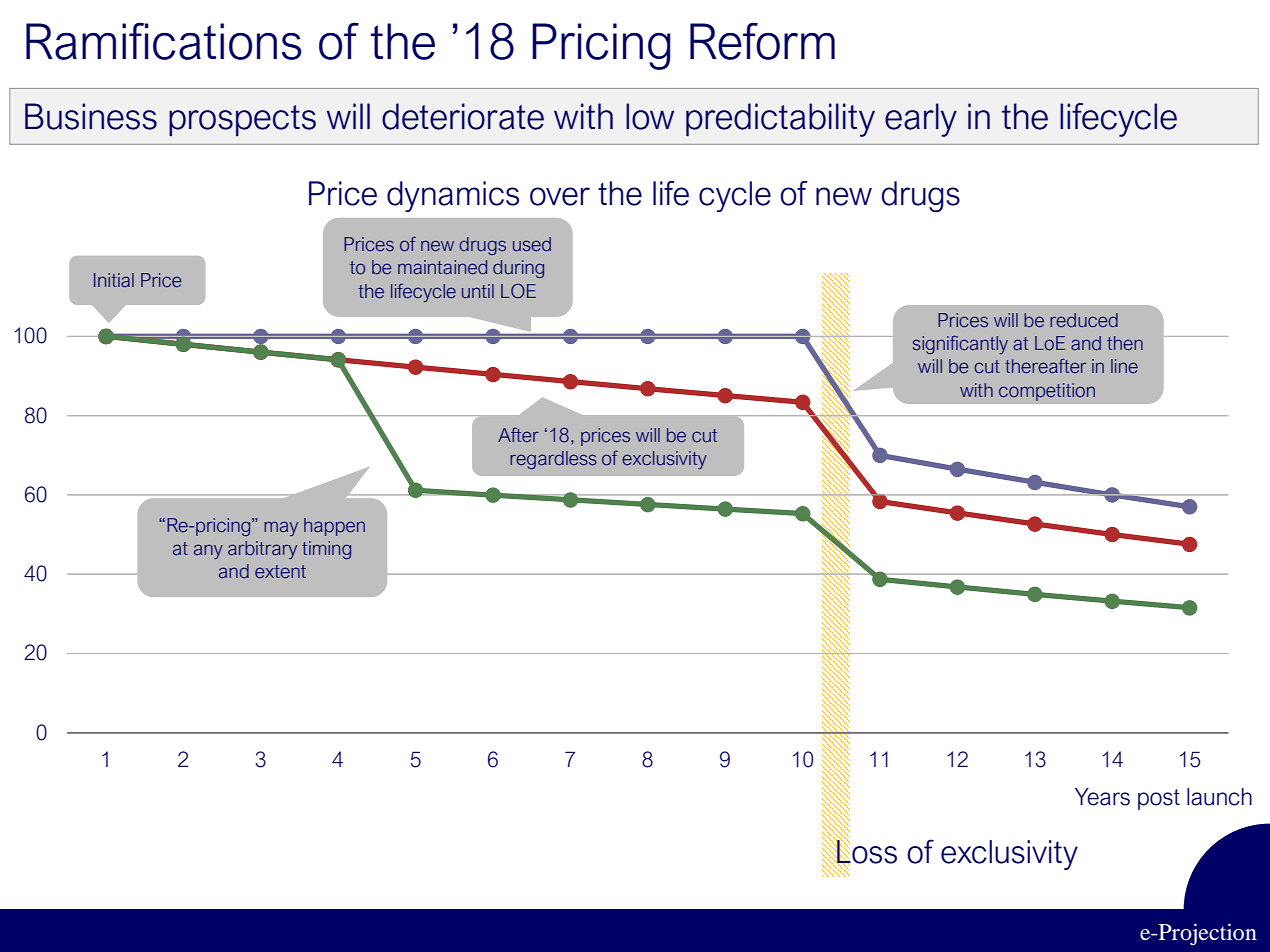  What do you see at coordinates (478, 291) in the page?
I see `until` at bounding box center [478, 291].
